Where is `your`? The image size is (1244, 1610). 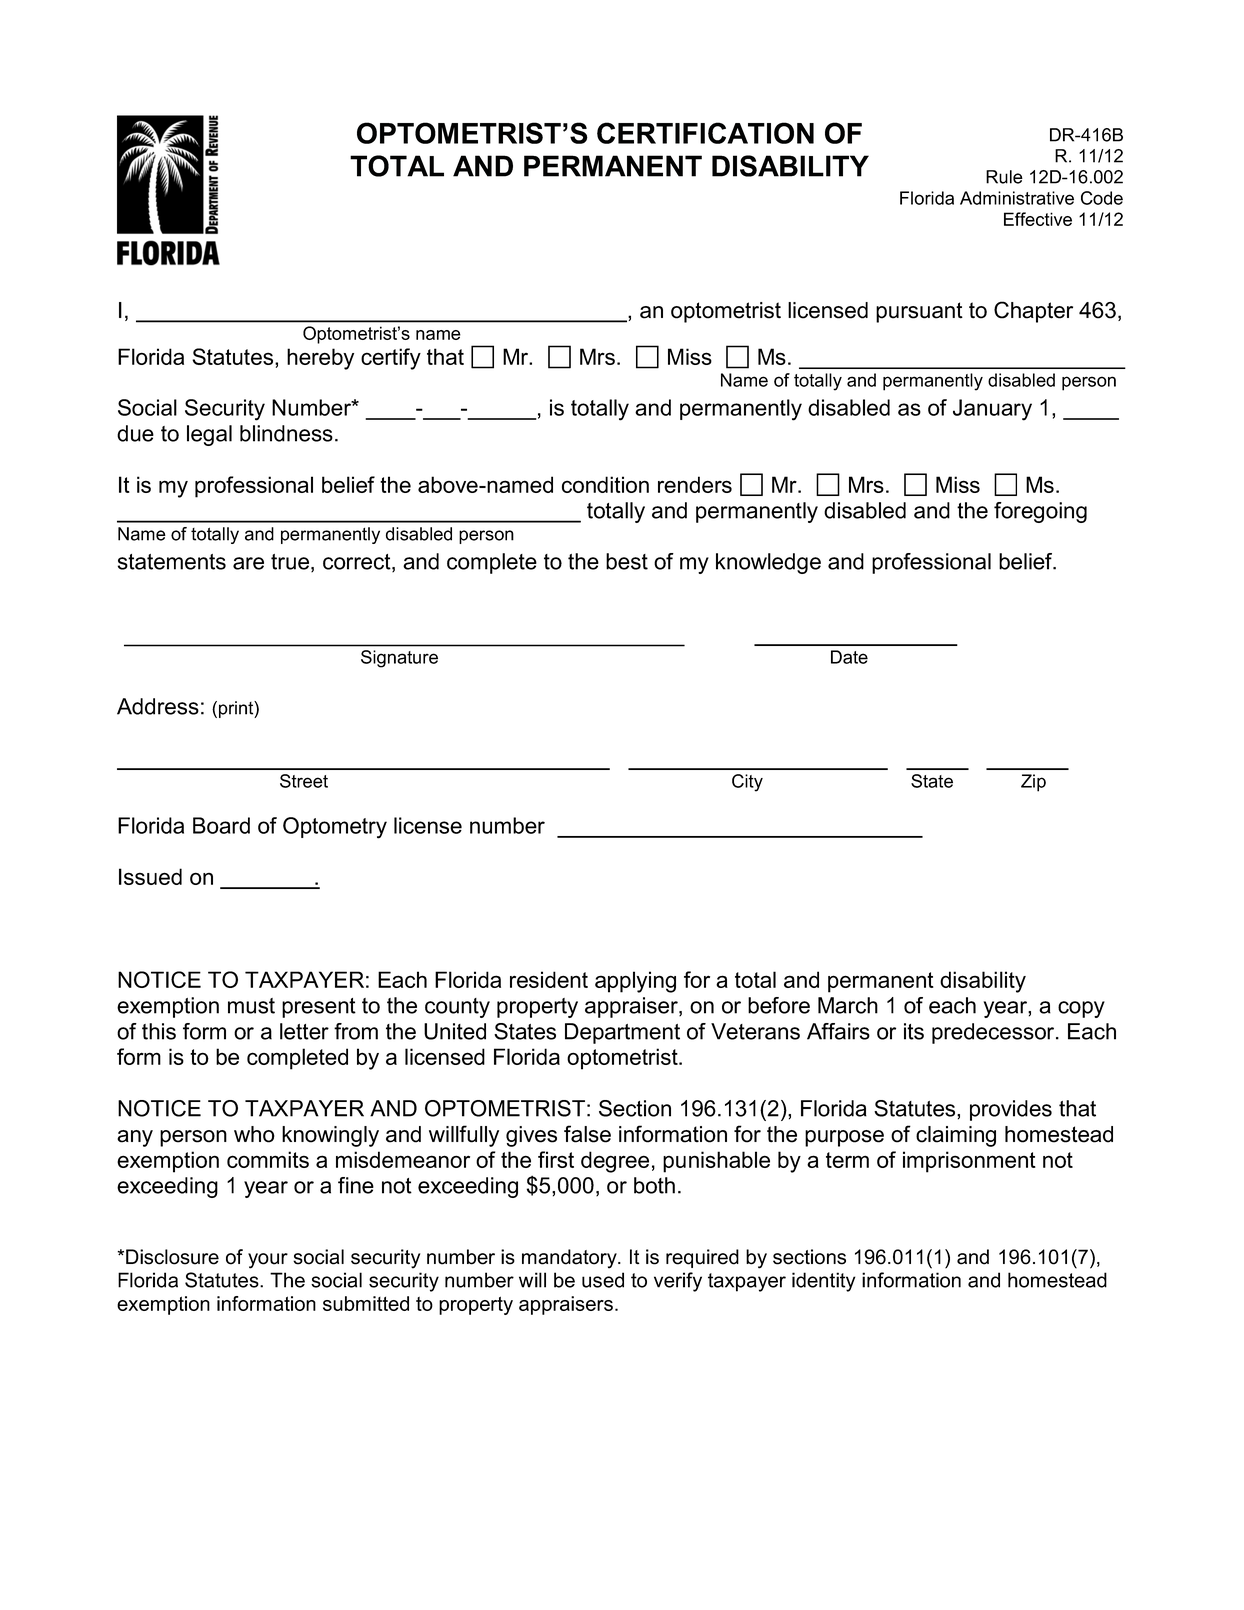
your is located at coordinates (268, 1261).
